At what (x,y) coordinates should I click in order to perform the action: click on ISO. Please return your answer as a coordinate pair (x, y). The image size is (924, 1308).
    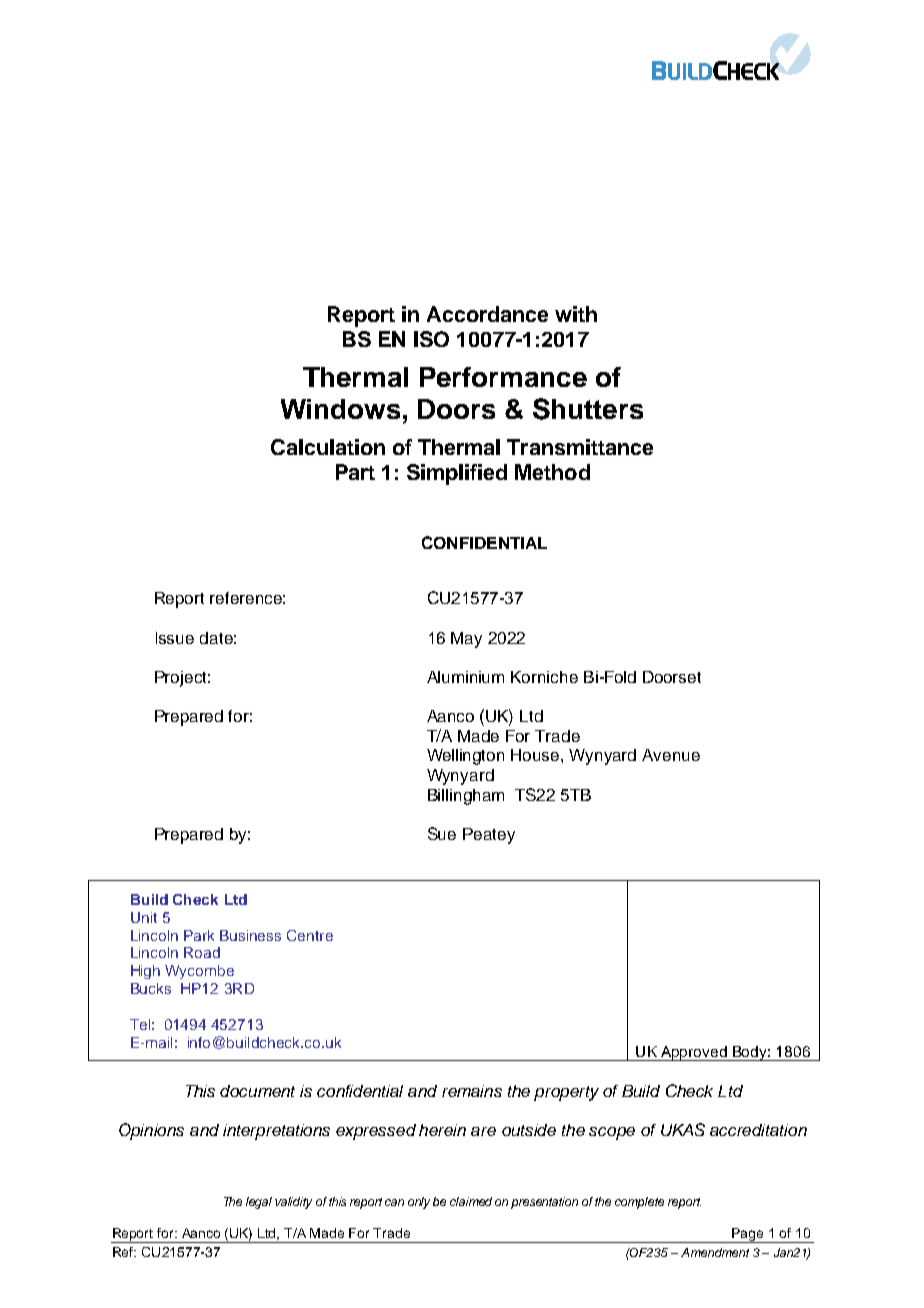
    Looking at the image, I should click on (431, 339).
